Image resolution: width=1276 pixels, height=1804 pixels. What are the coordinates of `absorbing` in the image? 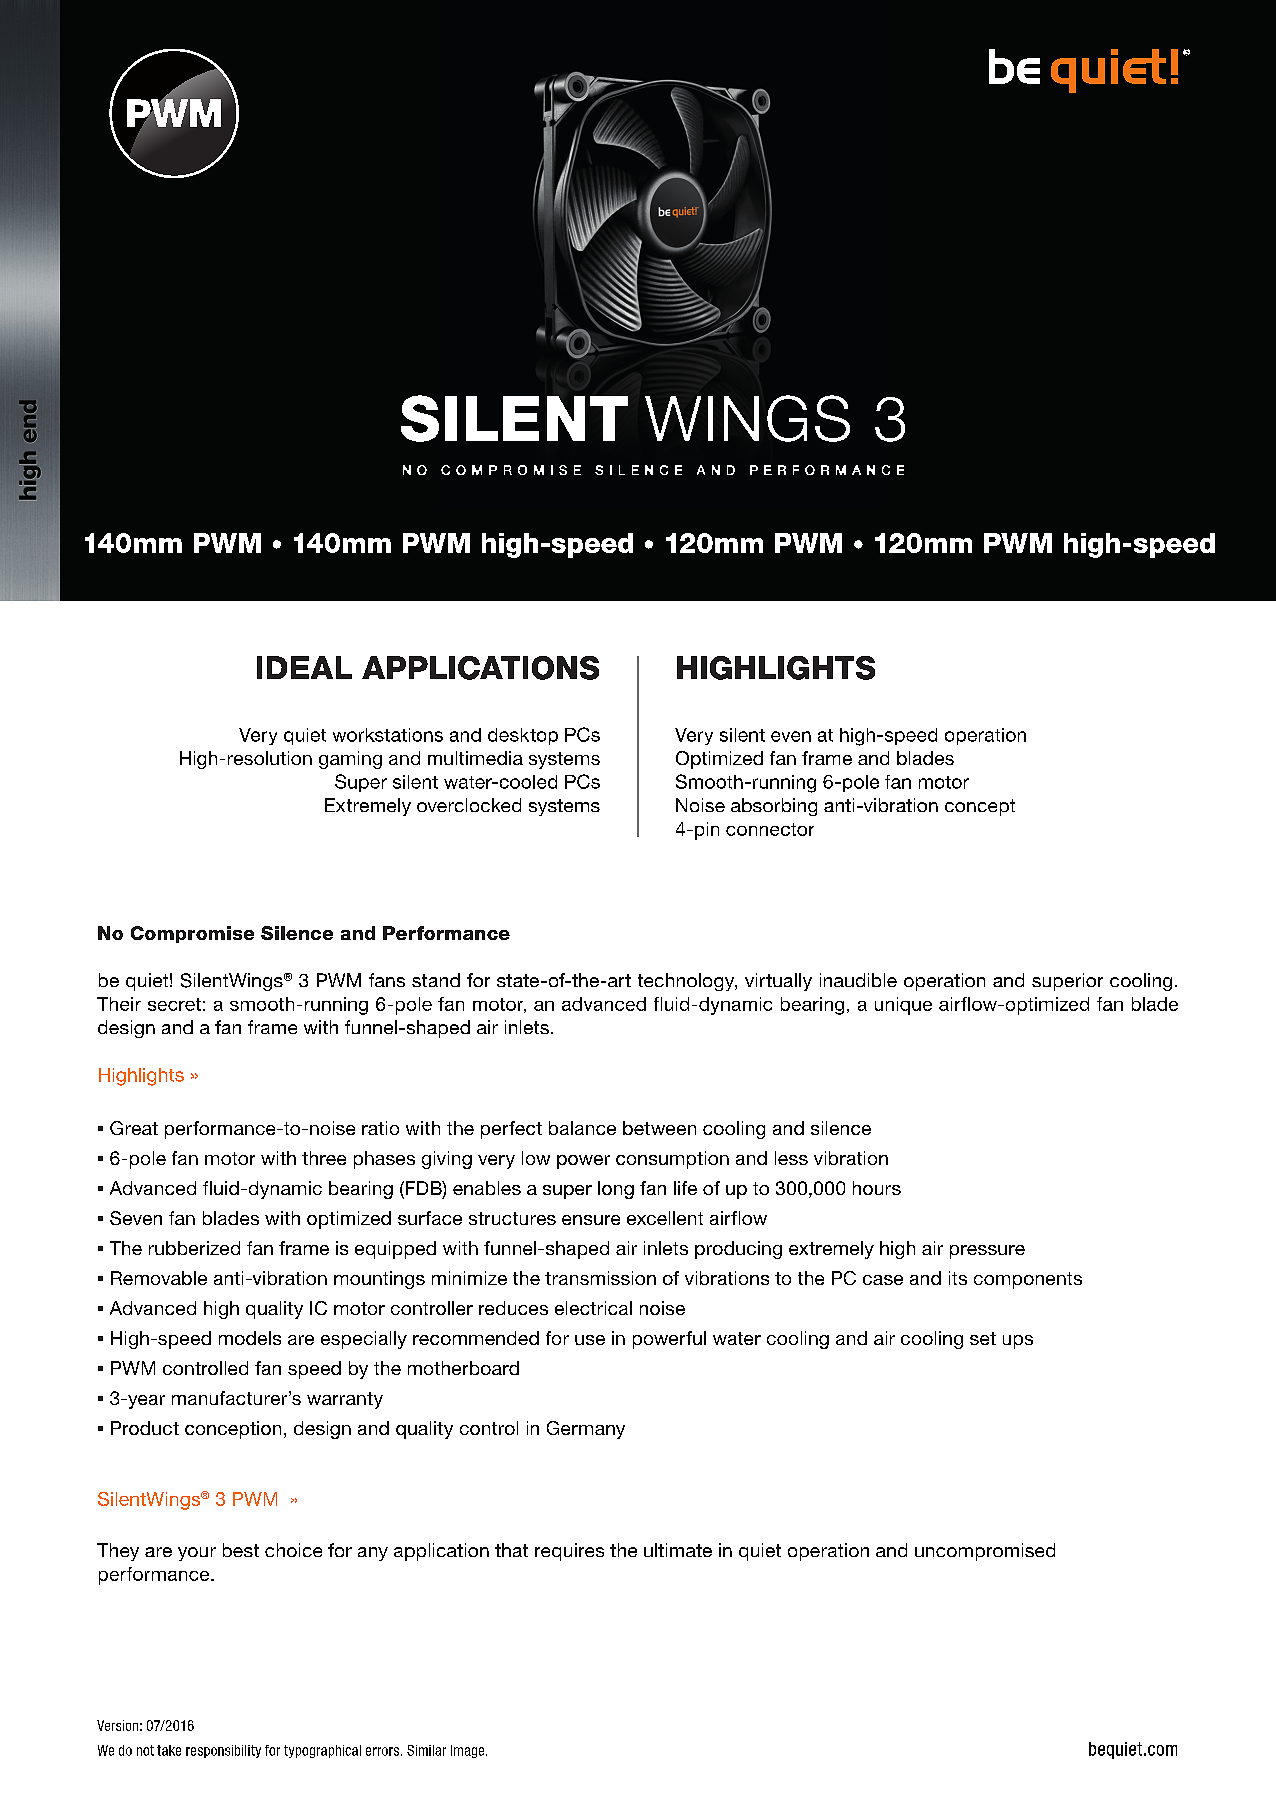 It's located at (774, 807).
